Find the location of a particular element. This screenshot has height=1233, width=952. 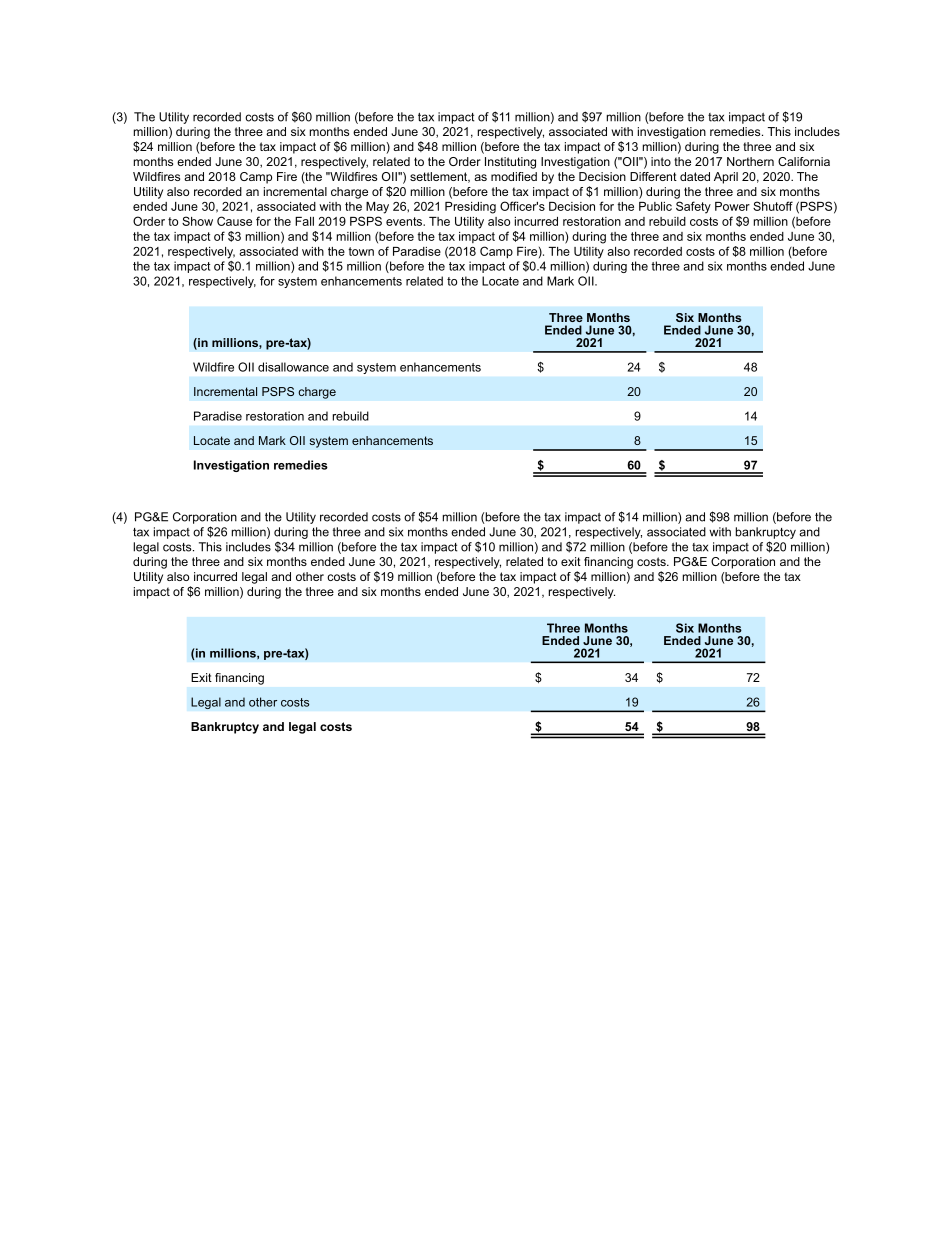

Cause is located at coordinates (234, 221).
